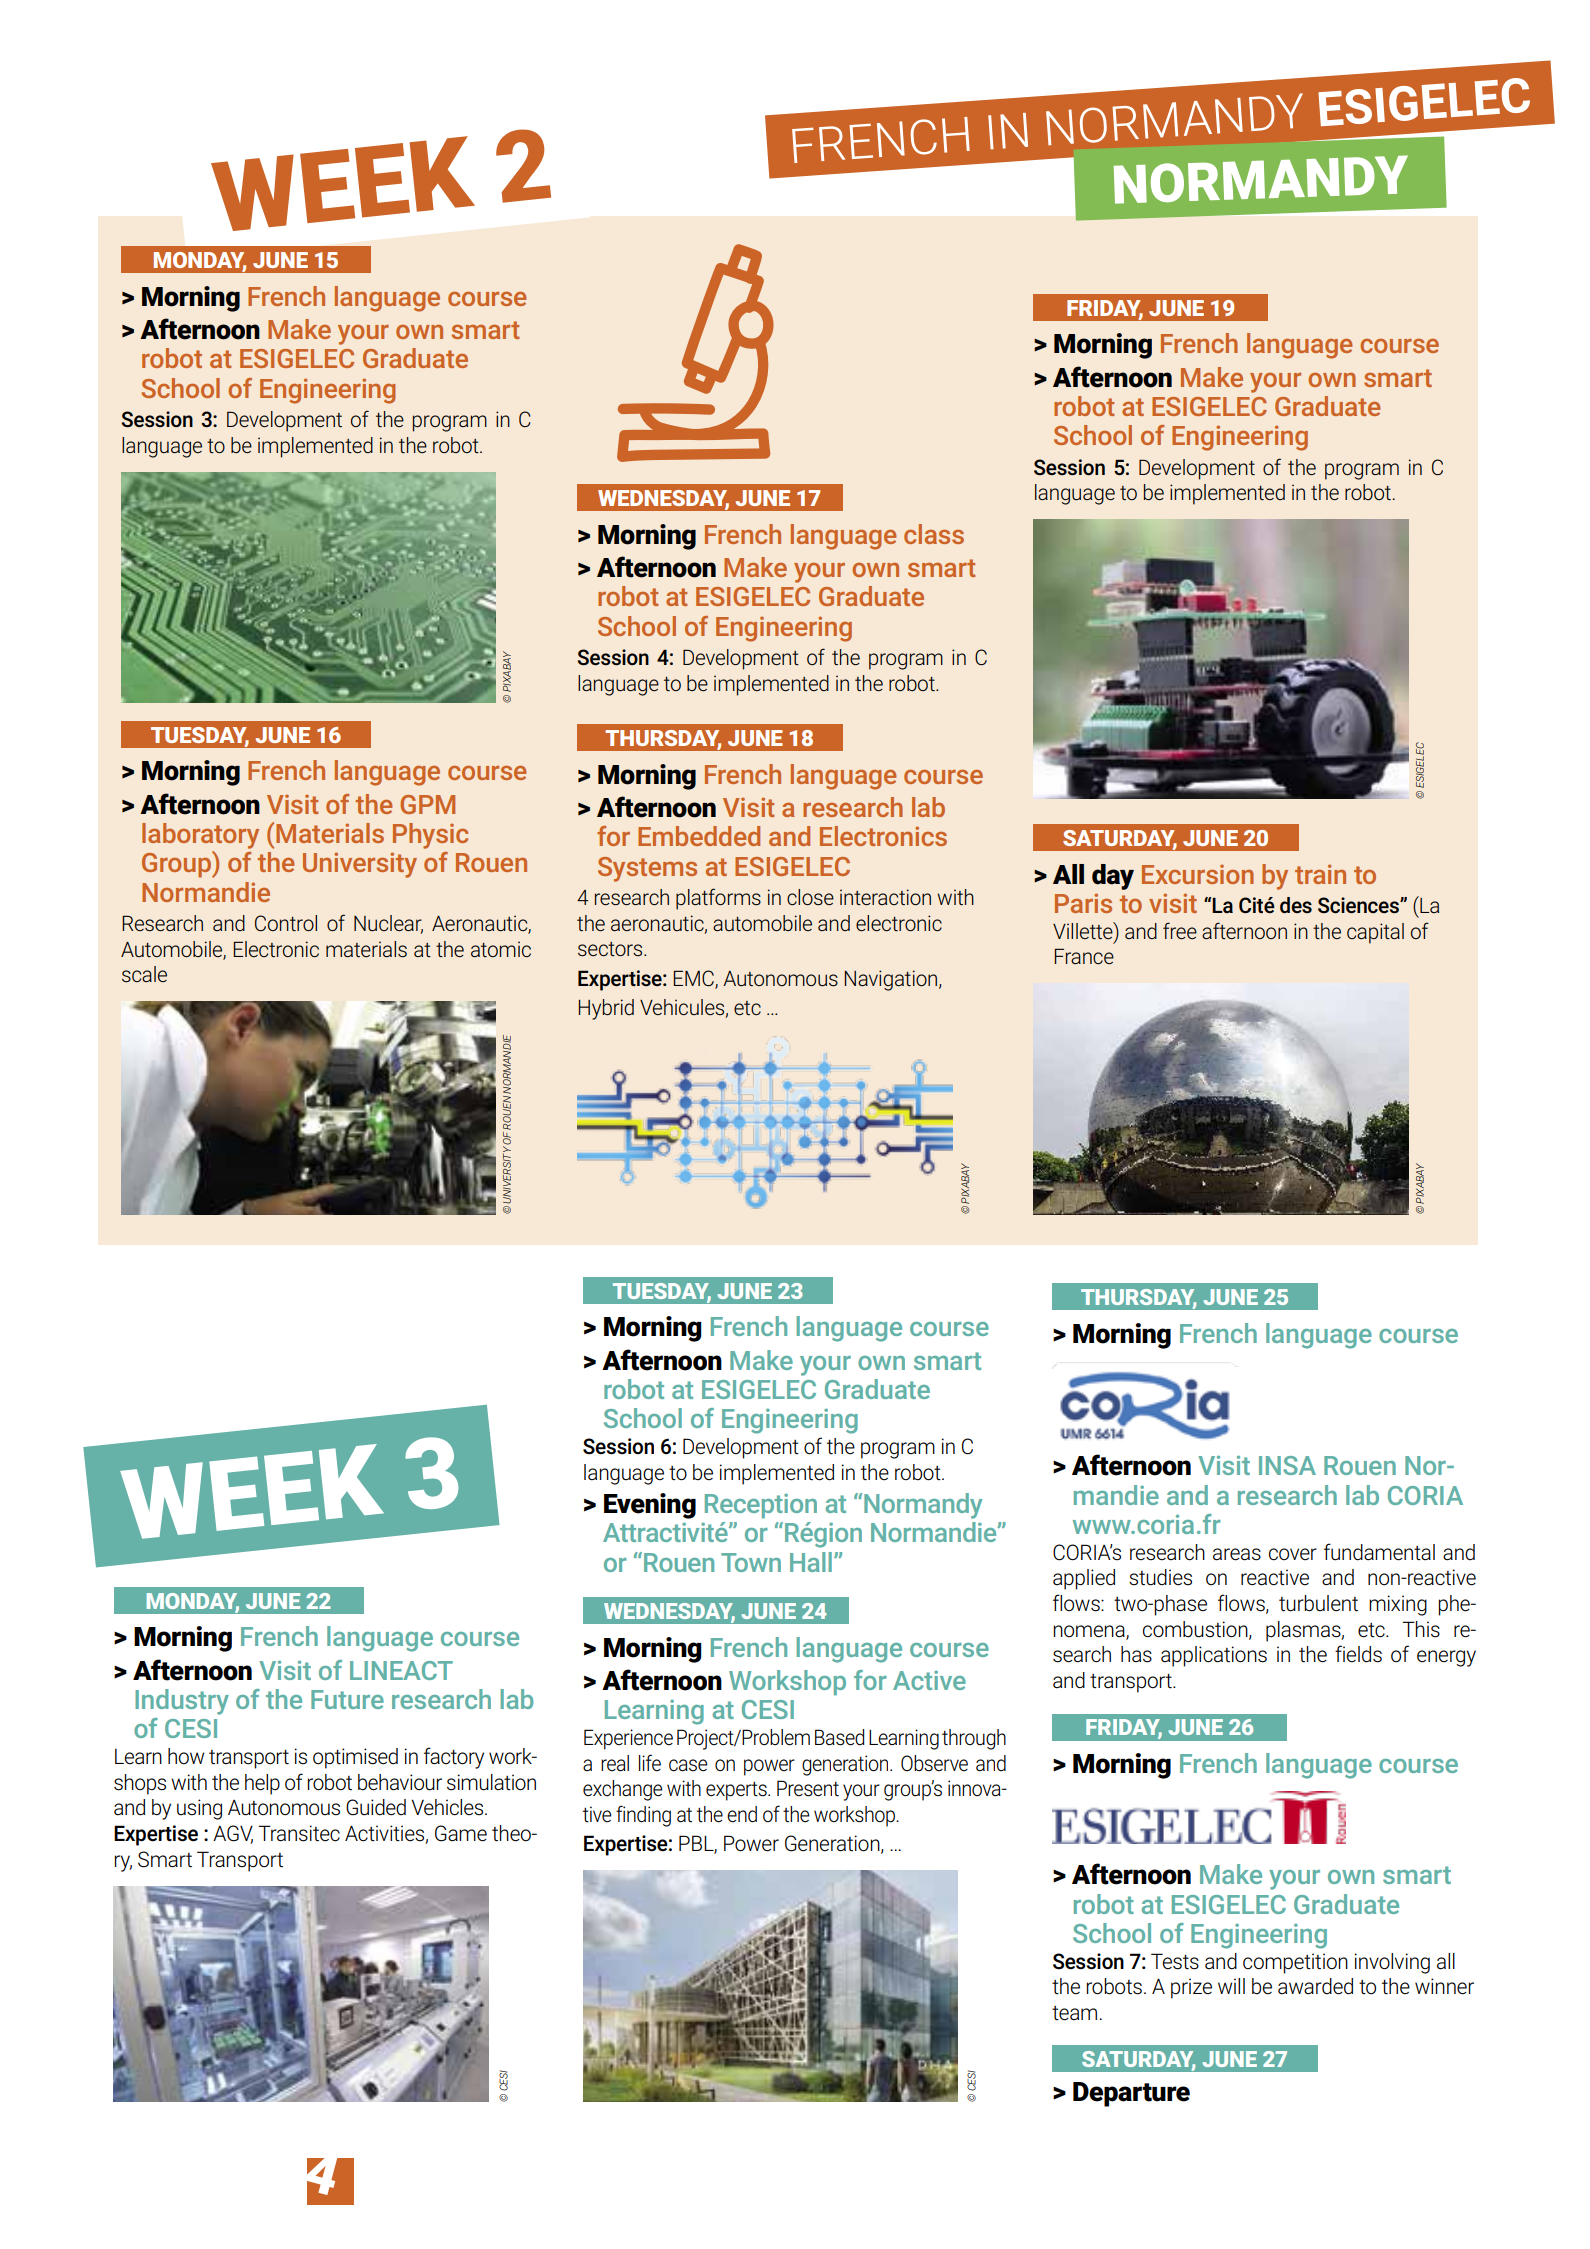  I want to click on Hall, so click(811, 1562).
